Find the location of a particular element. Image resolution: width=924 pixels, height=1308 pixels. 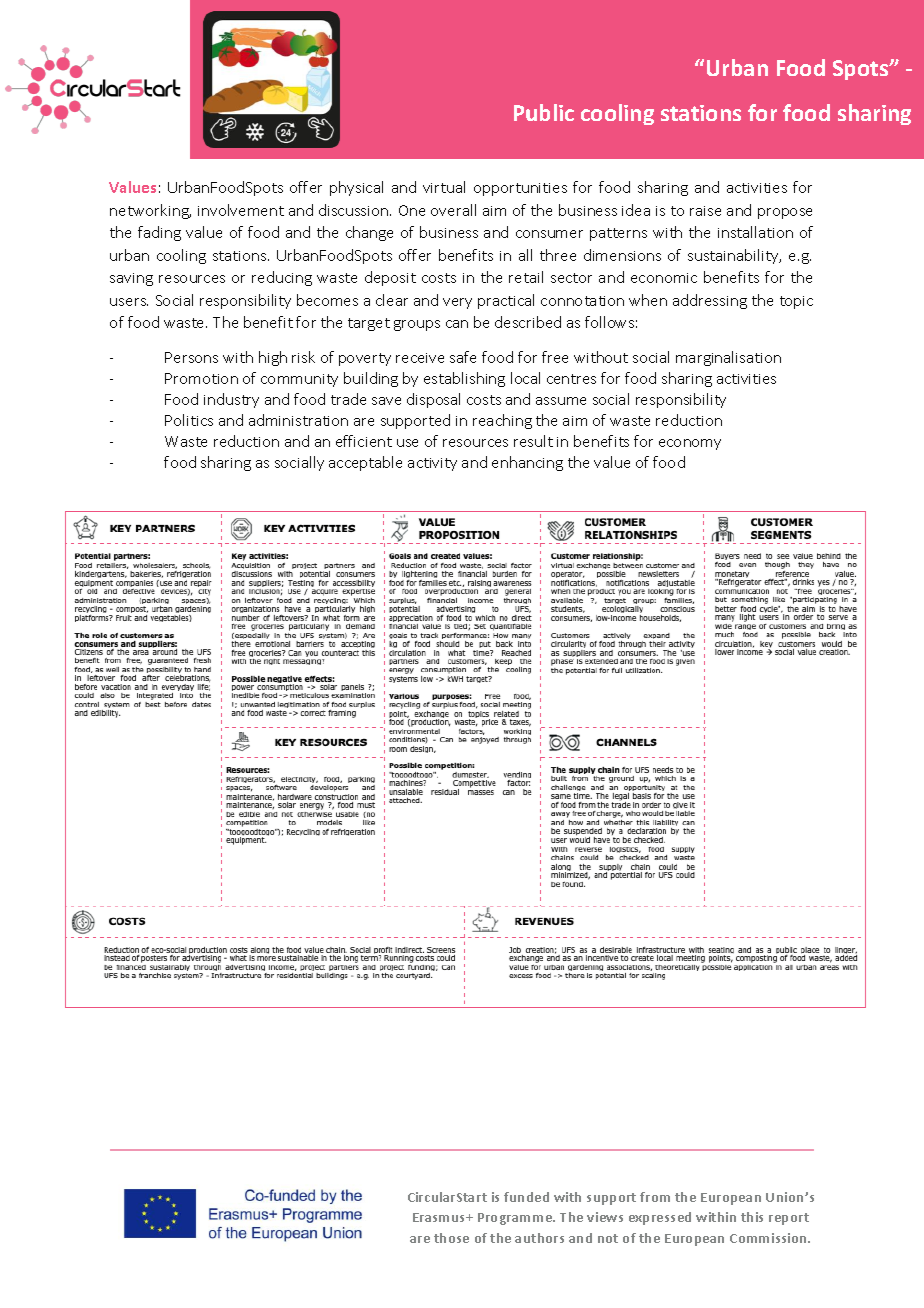

involvement is located at coordinates (241, 210).
